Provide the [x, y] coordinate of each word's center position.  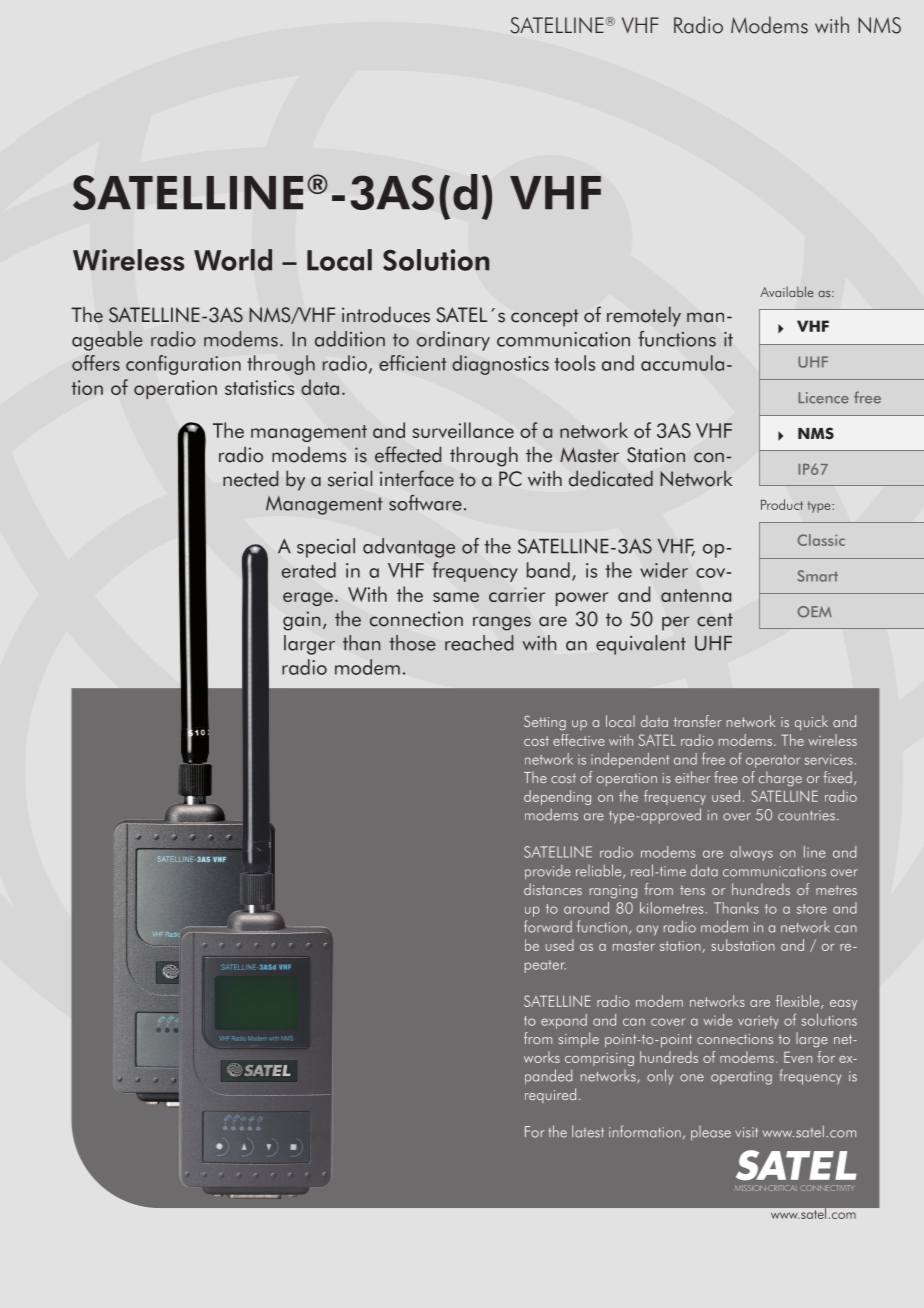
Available [787, 292]
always [751, 853]
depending [557, 797]
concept [545, 318]
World [233, 260]
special [326, 548]
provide [548, 872]
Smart [817, 576]
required [550, 1095]
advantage [409, 548]
